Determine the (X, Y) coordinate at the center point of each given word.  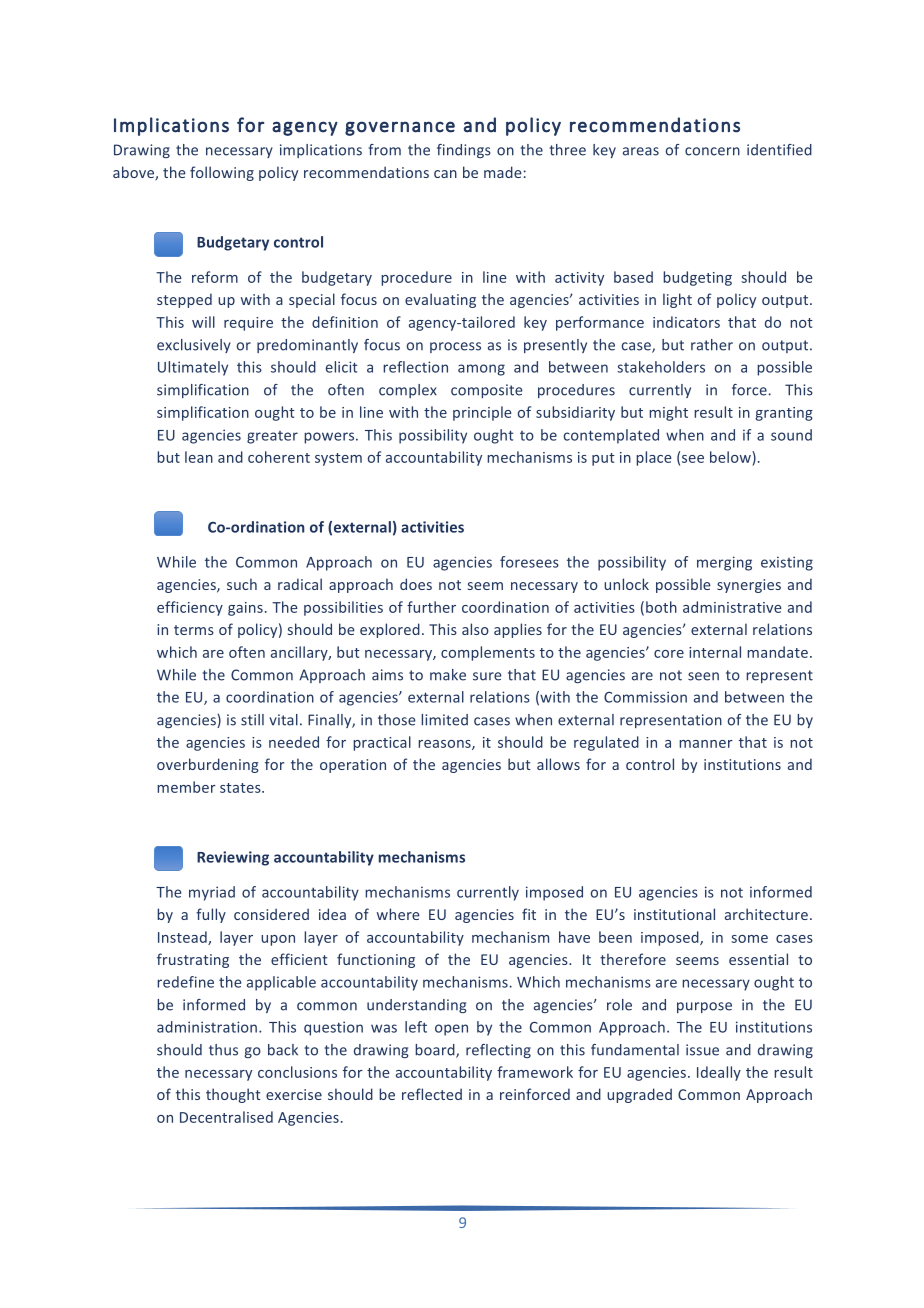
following (222, 173)
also (475, 629)
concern (712, 151)
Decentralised (226, 1117)
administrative (732, 607)
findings (464, 151)
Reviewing (233, 858)
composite (487, 391)
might (668, 413)
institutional (674, 914)
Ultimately (193, 368)
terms (194, 630)
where (398, 914)
